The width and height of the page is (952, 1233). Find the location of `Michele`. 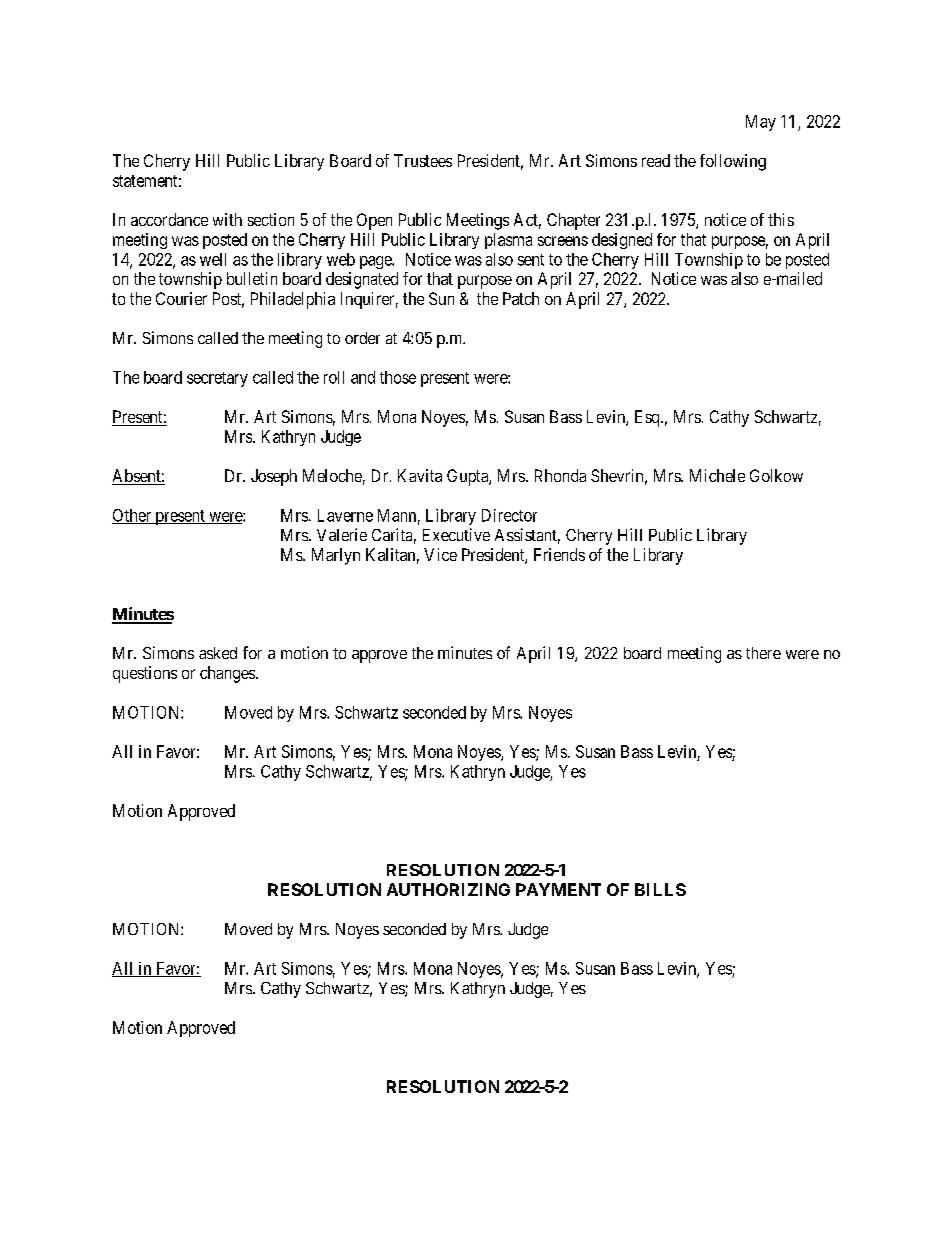

Michele is located at coordinates (717, 475).
